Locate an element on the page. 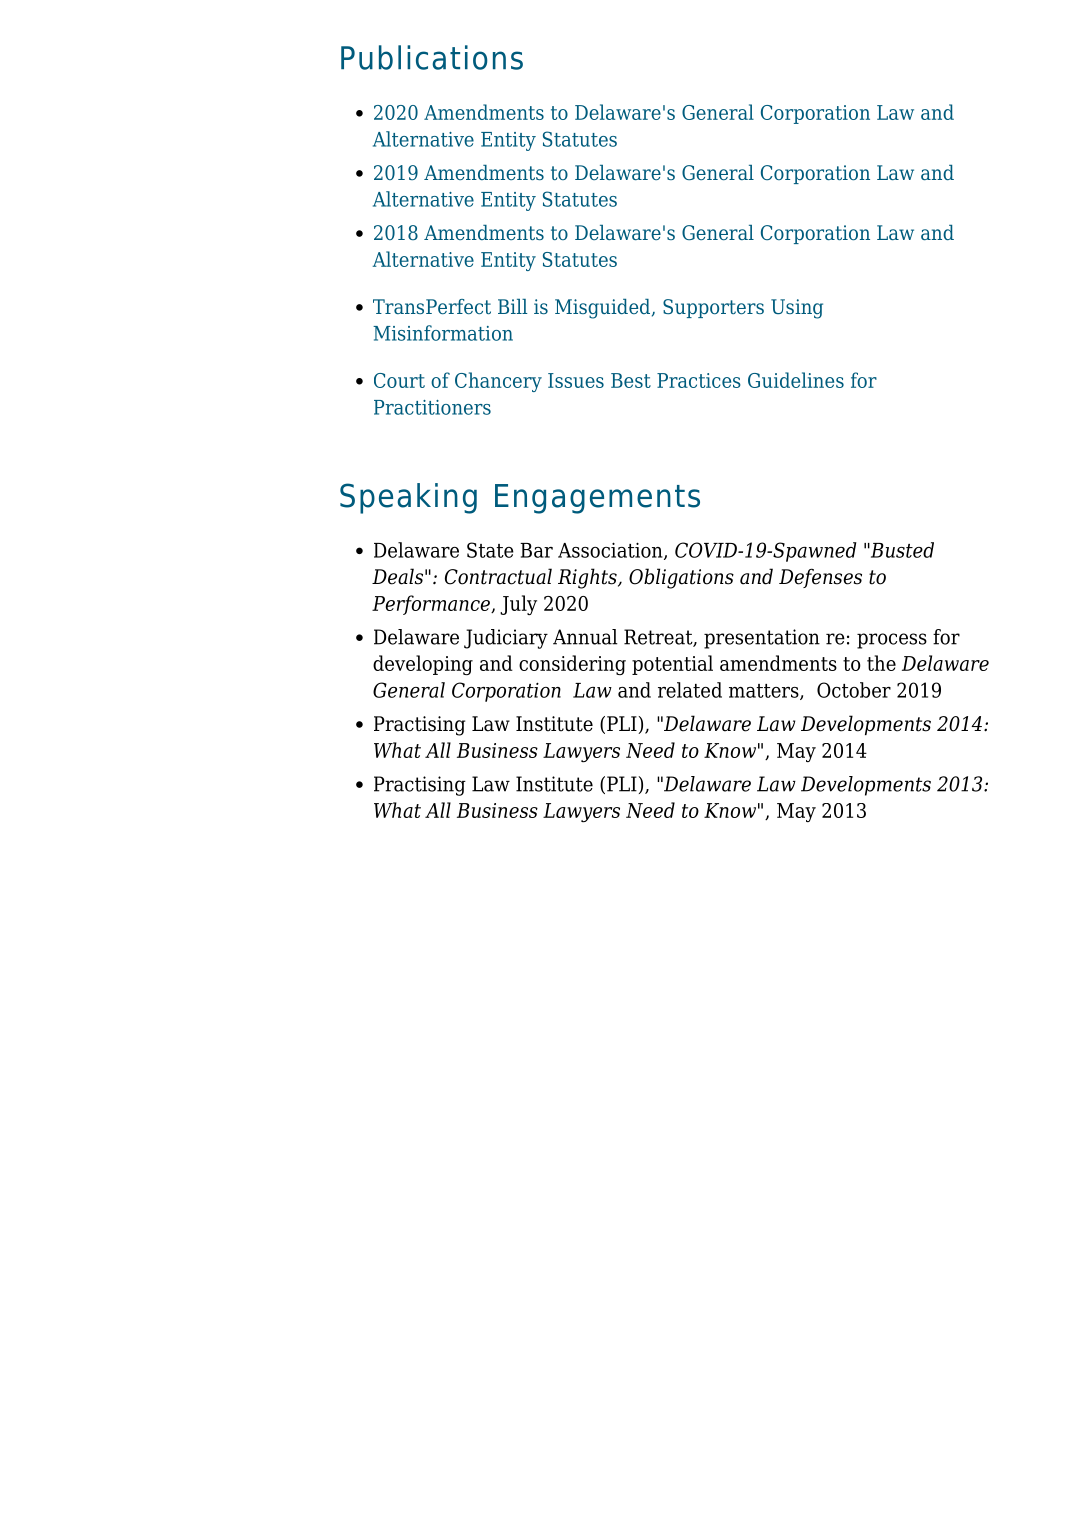 The image size is (1087, 1537). Misguided is located at coordinates (604, 309).
